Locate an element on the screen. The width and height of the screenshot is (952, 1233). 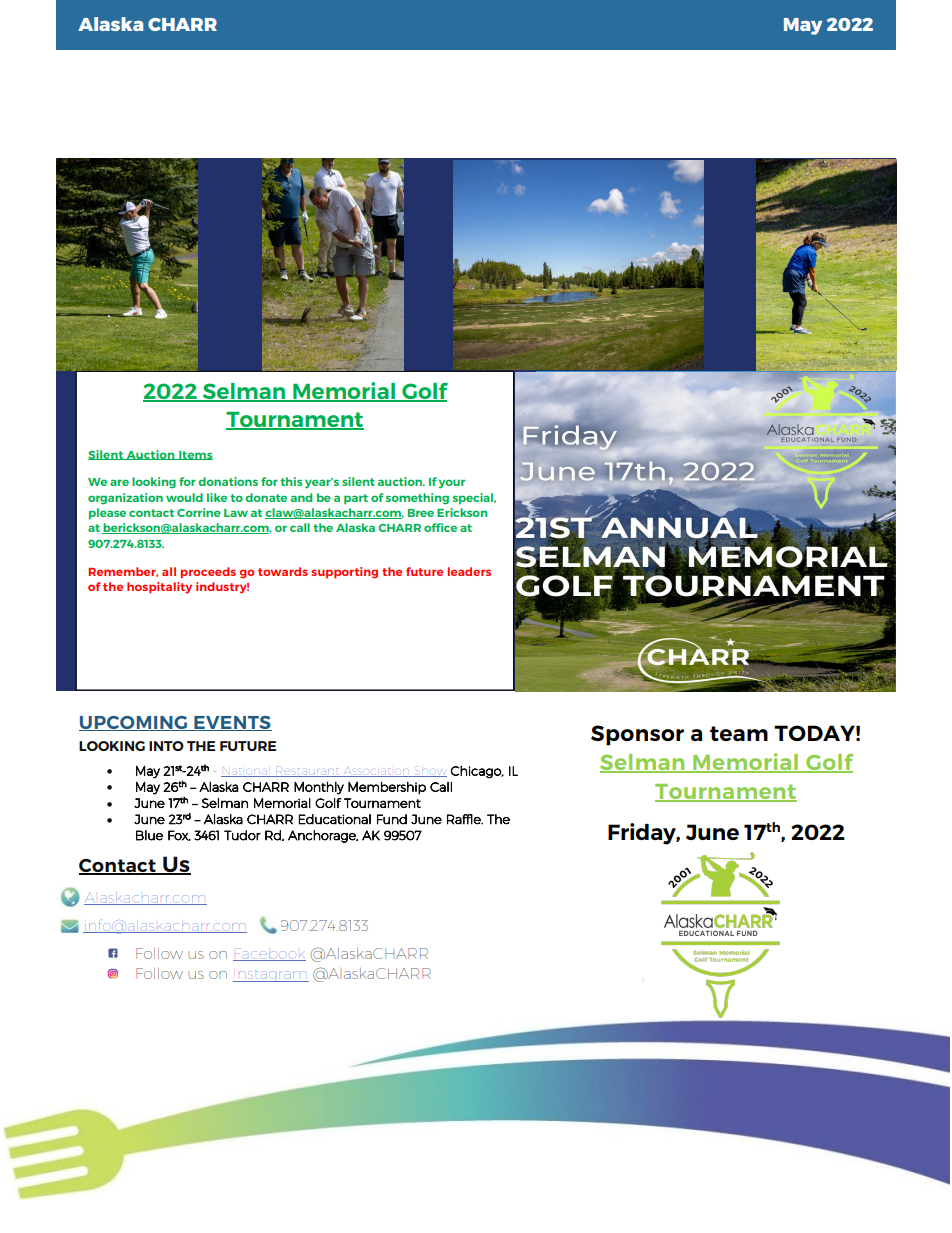
EVENTS is located at coordinates (232, 723).
